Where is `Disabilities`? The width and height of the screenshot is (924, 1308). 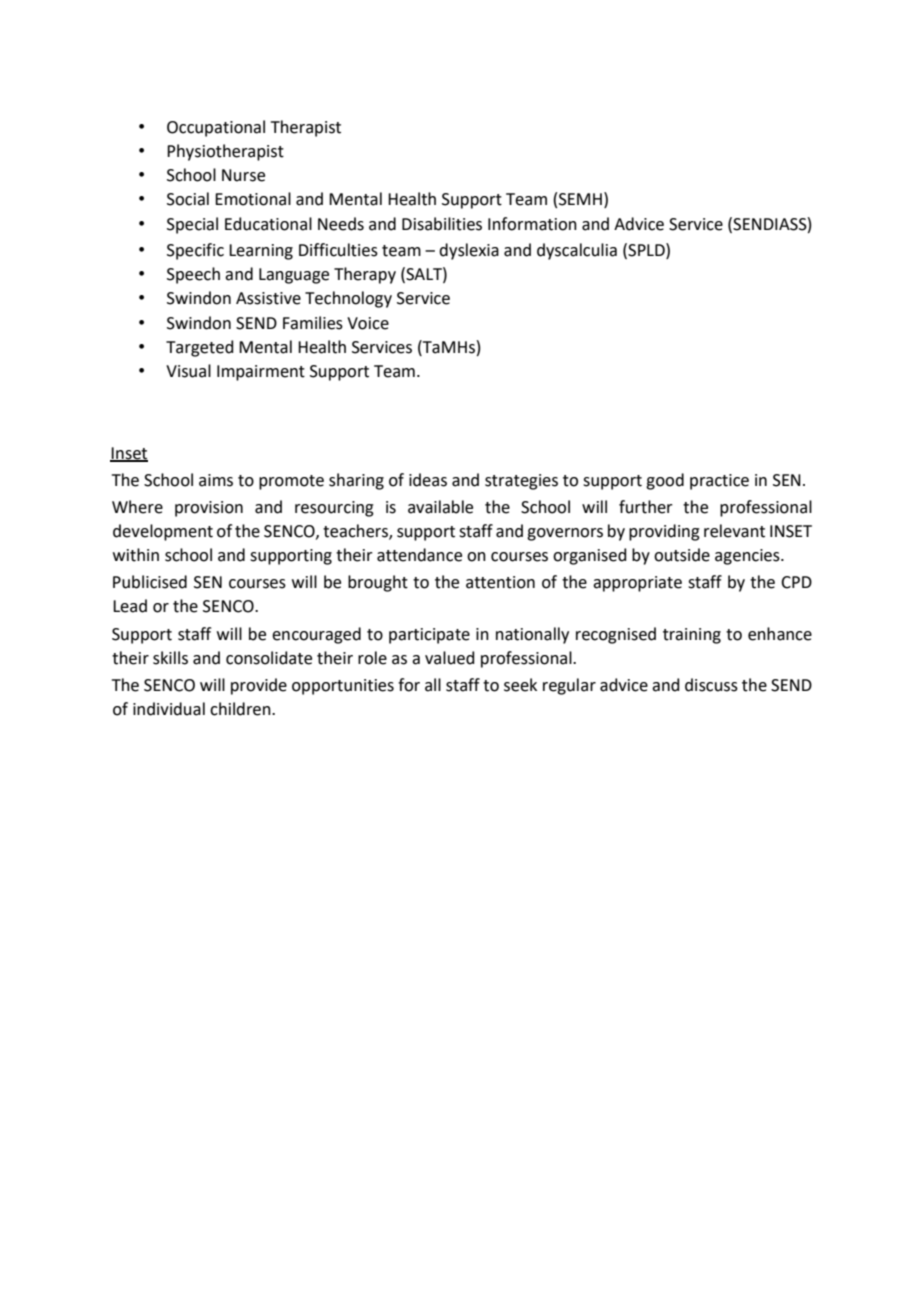 Disabilities is located at coordinates (442, 224).
